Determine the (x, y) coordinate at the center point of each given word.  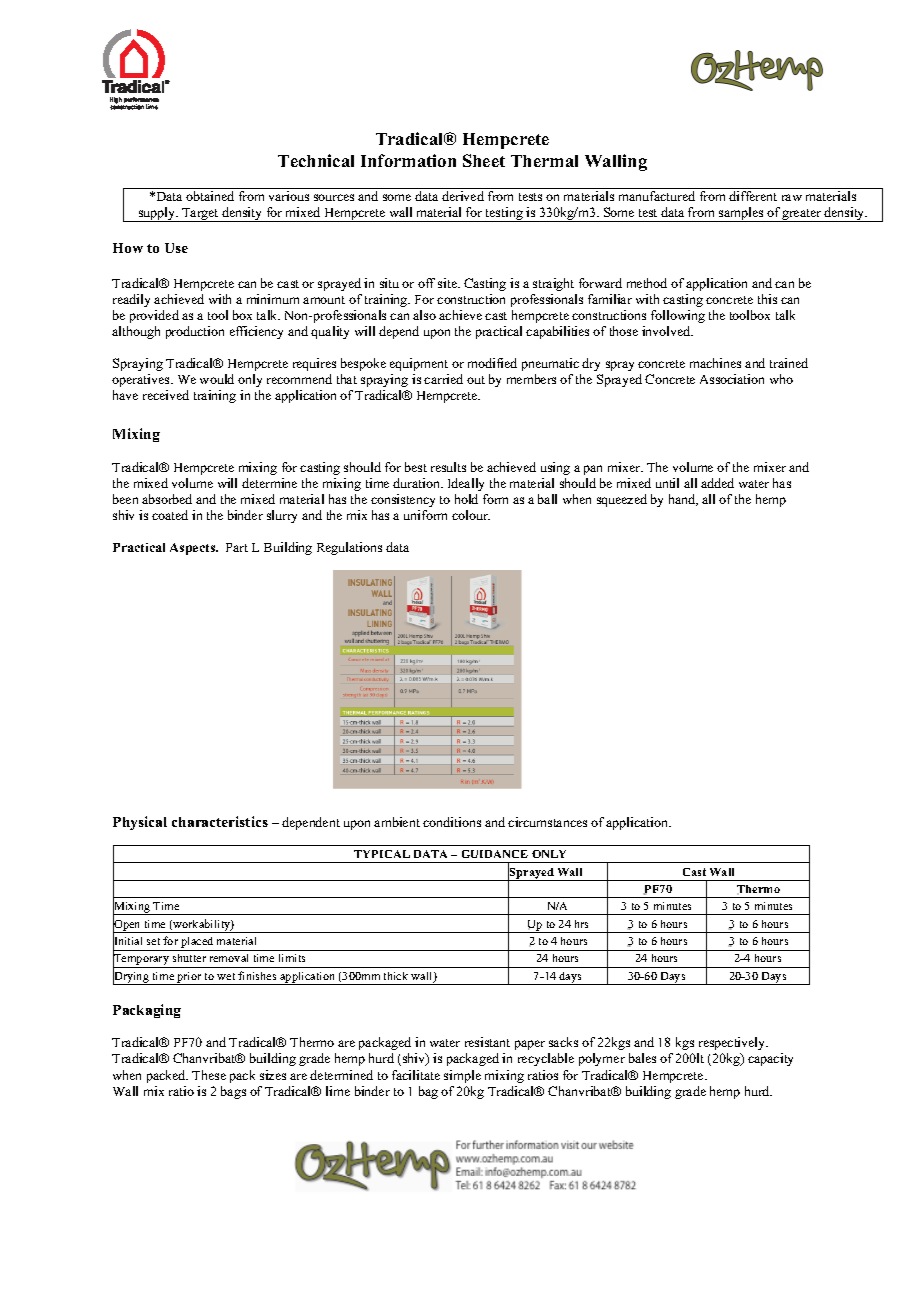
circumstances (547, 822)
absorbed (167, 499)
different (753, 196)
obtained (210, 196)
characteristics (220, 821)
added (717, 483)
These (209, 1075)
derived (463, 196)
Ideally (466, 484)
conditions (452, 822)
